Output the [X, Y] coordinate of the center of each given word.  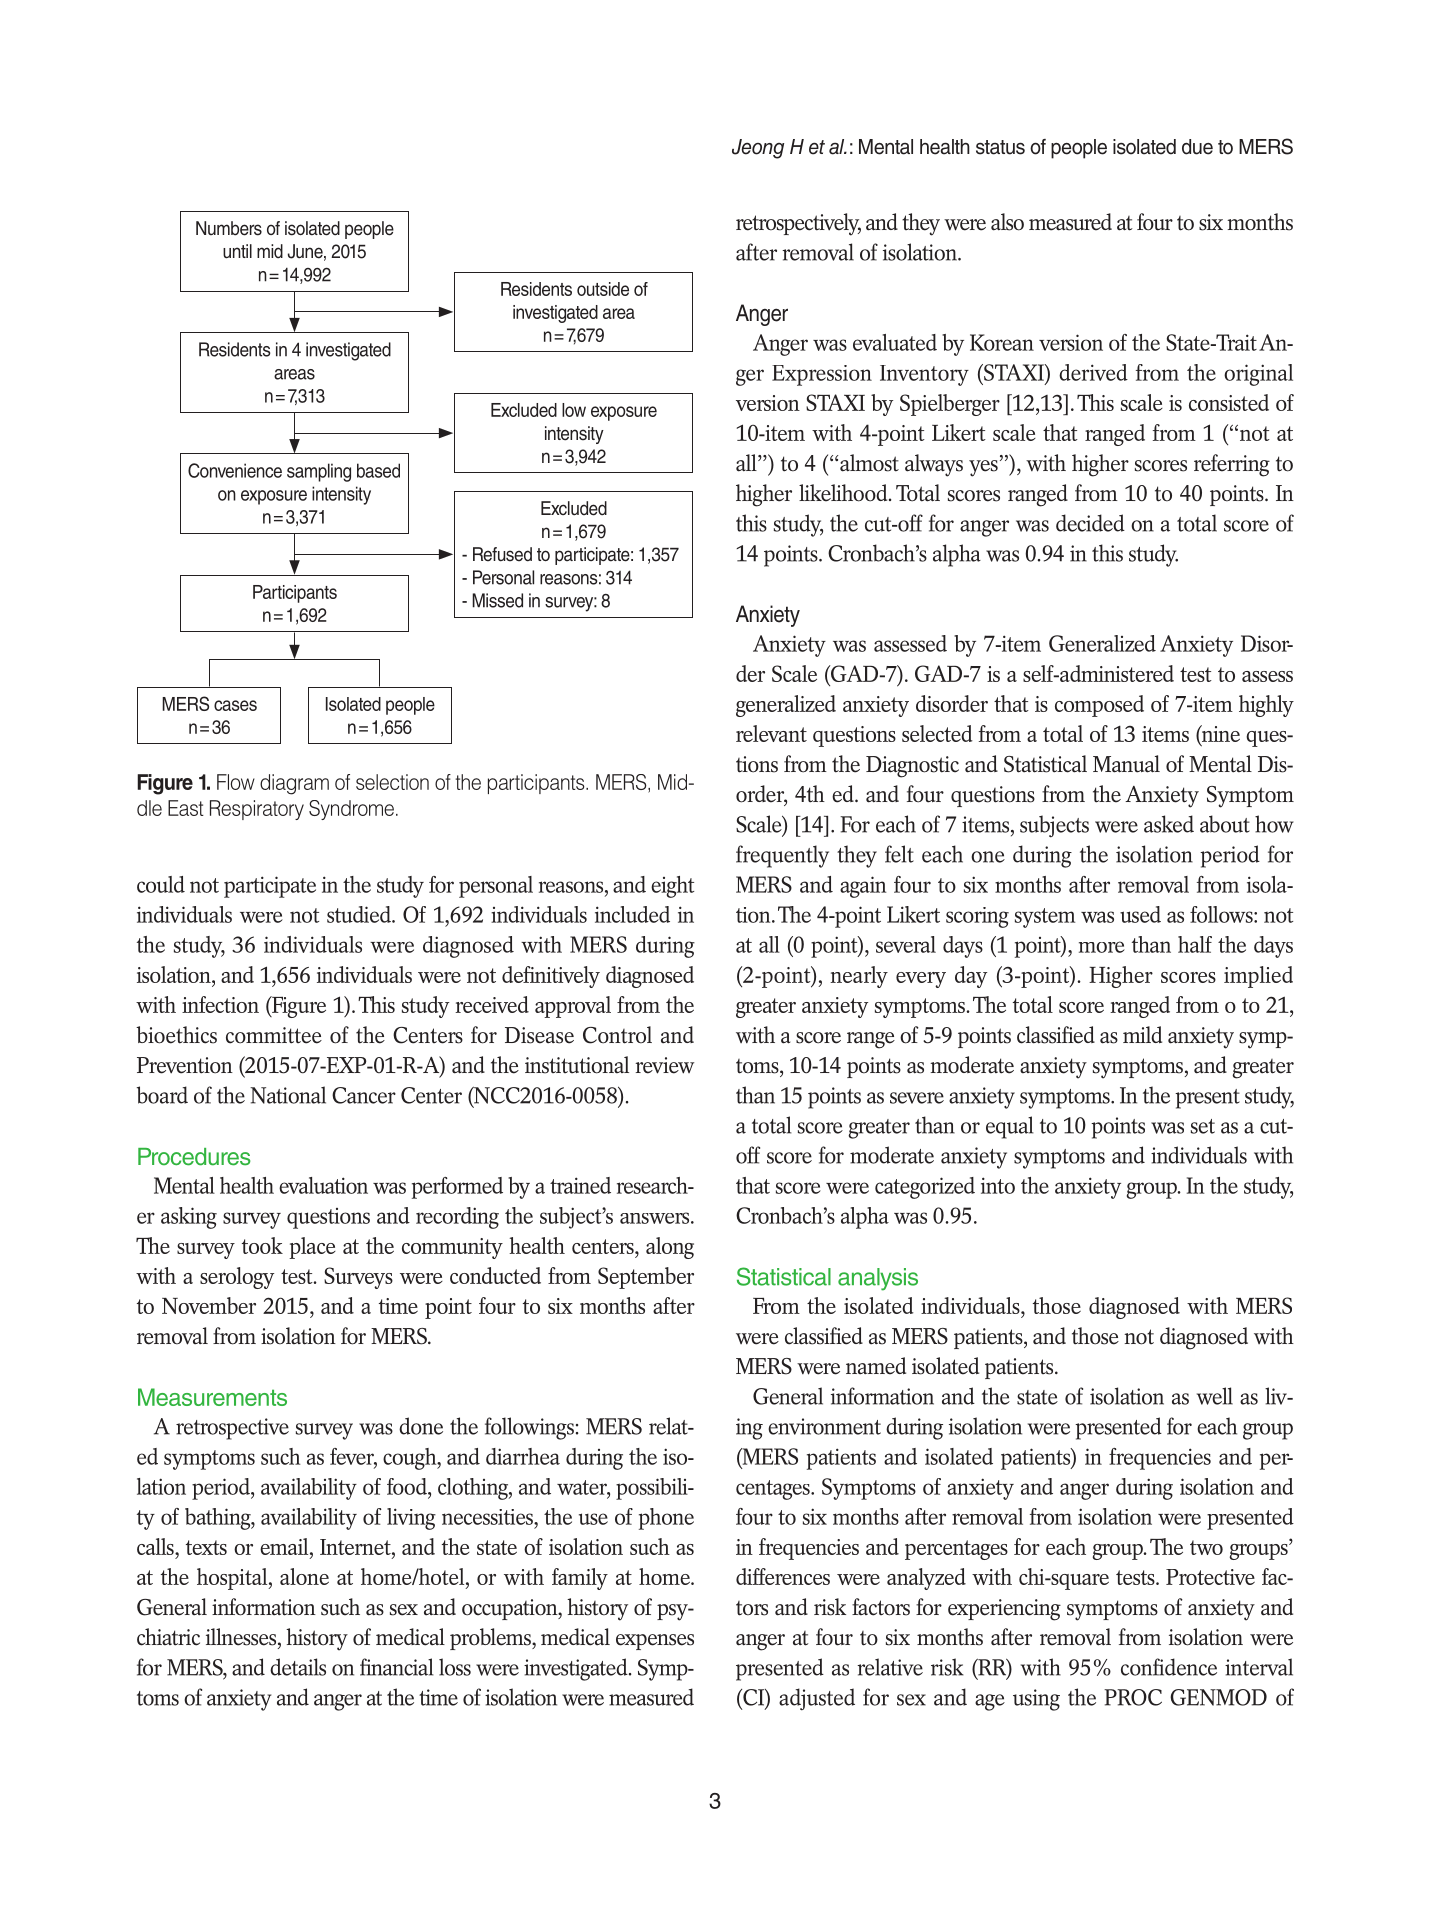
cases [235, 705]
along [670, 1248]
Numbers [229, 228]
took [262, 1245]
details [298, 1667]
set [1203, 1126]
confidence [1169, 1667]
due [1197, 147]
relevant [771, 733]
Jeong [758, 149]
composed [1099, 706]
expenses [655, 1642]
